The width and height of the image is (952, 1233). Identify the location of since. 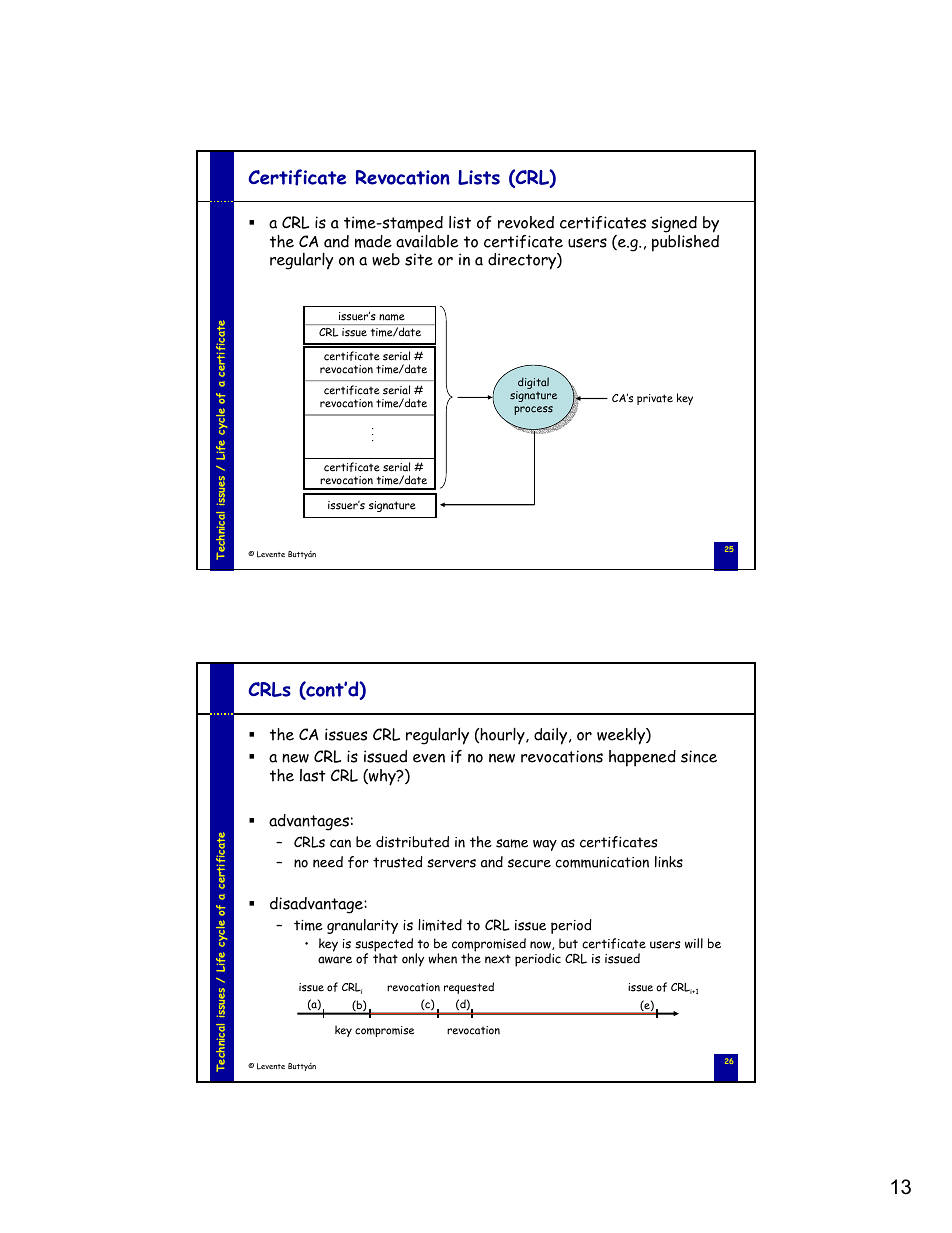
(699, 756).
